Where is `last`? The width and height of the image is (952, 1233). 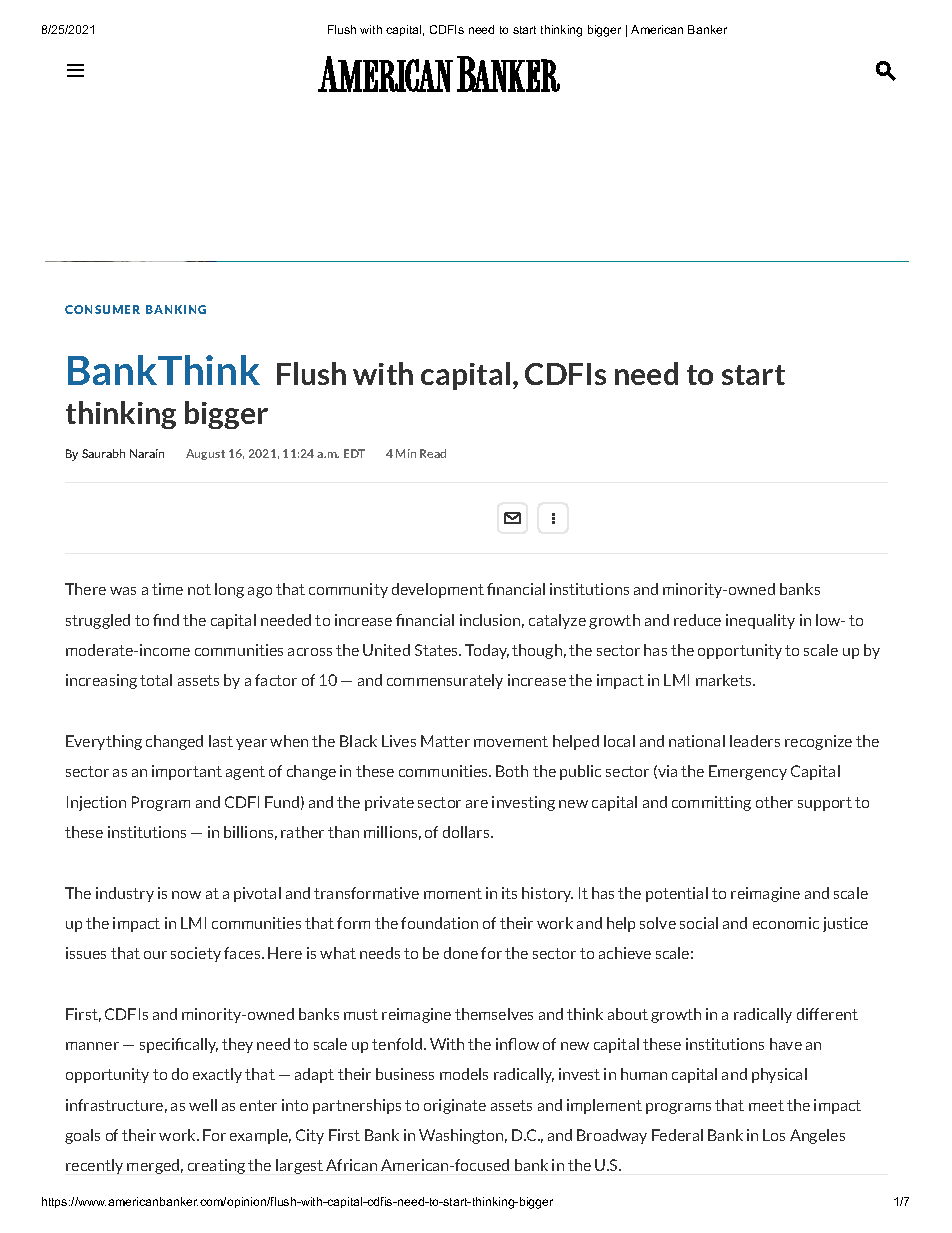
last is located at coordinates (221, 741).
